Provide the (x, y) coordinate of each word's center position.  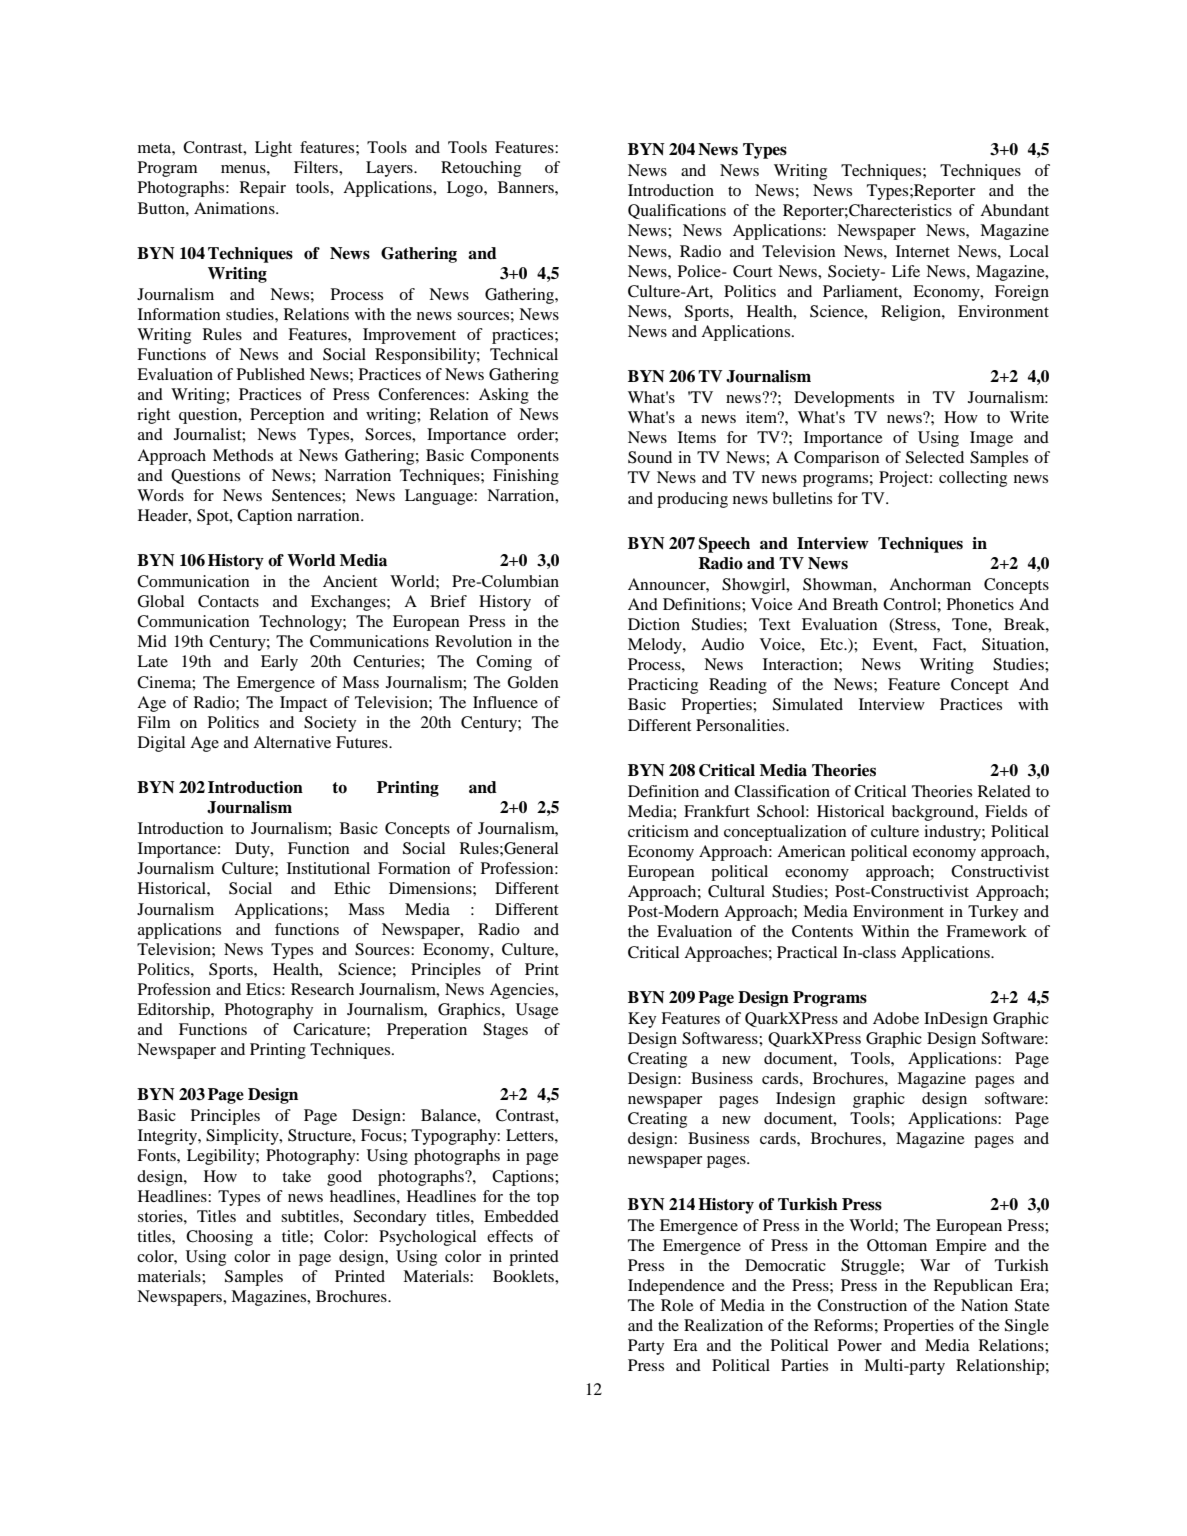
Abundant (1014, 210)
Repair (263, 189)
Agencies (523, 991)
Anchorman (930, 584)
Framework (986, 931)
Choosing (219, 1238)
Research (322, 989)
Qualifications (677, 211)
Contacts (228, 601)
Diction (654, 624)
